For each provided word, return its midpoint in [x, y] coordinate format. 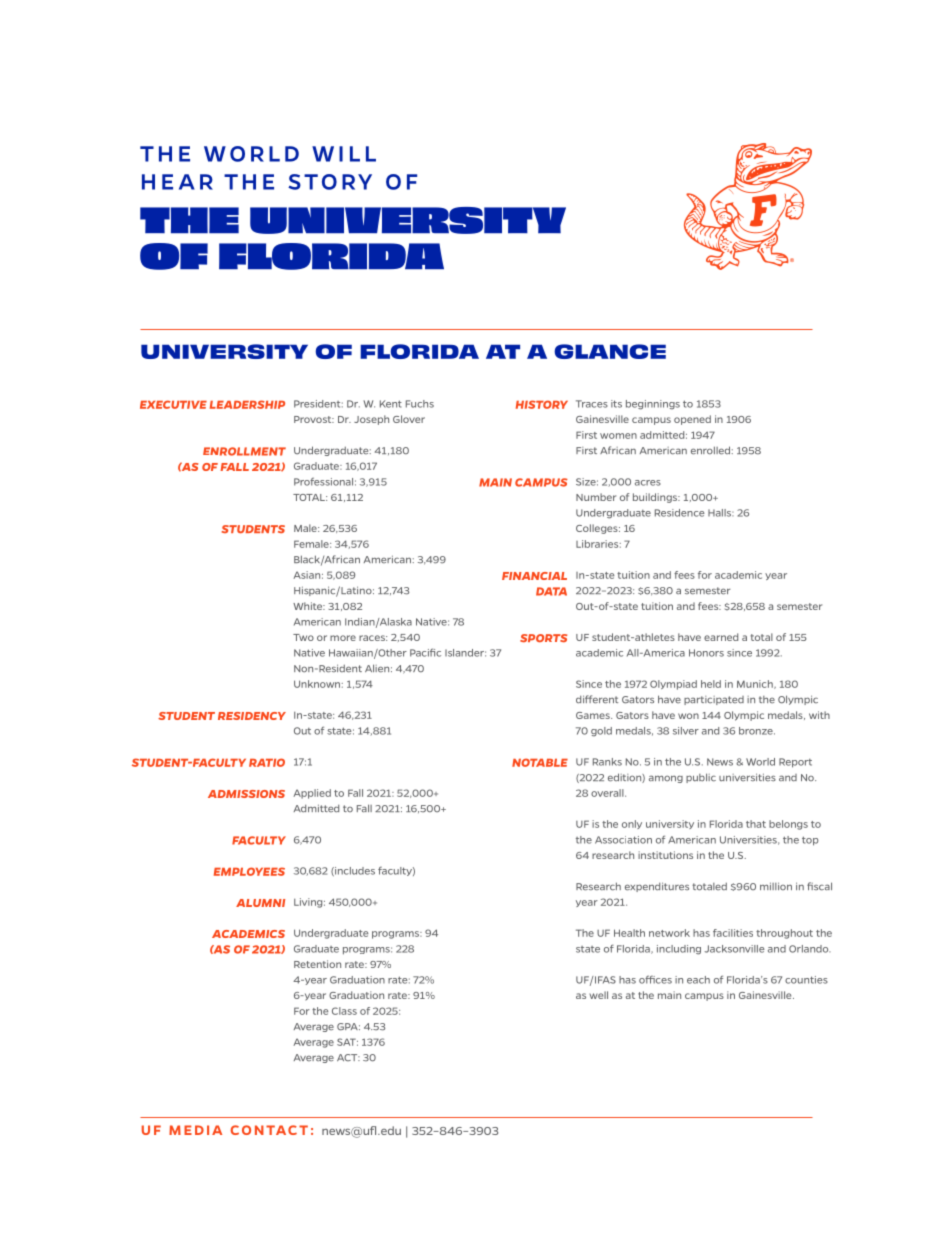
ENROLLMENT [244, 451]
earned [721, 637]
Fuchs [420, 404]
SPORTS [543, 638]
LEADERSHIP [247, 404]
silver [686, 731]
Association [623, 840]
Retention [317, 964]
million [776, 886]
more [343, 638]
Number [596, 497]
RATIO [267, 762]
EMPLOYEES [249, 871]
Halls [721, 513]
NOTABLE [540, 762]
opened [692, 420]
